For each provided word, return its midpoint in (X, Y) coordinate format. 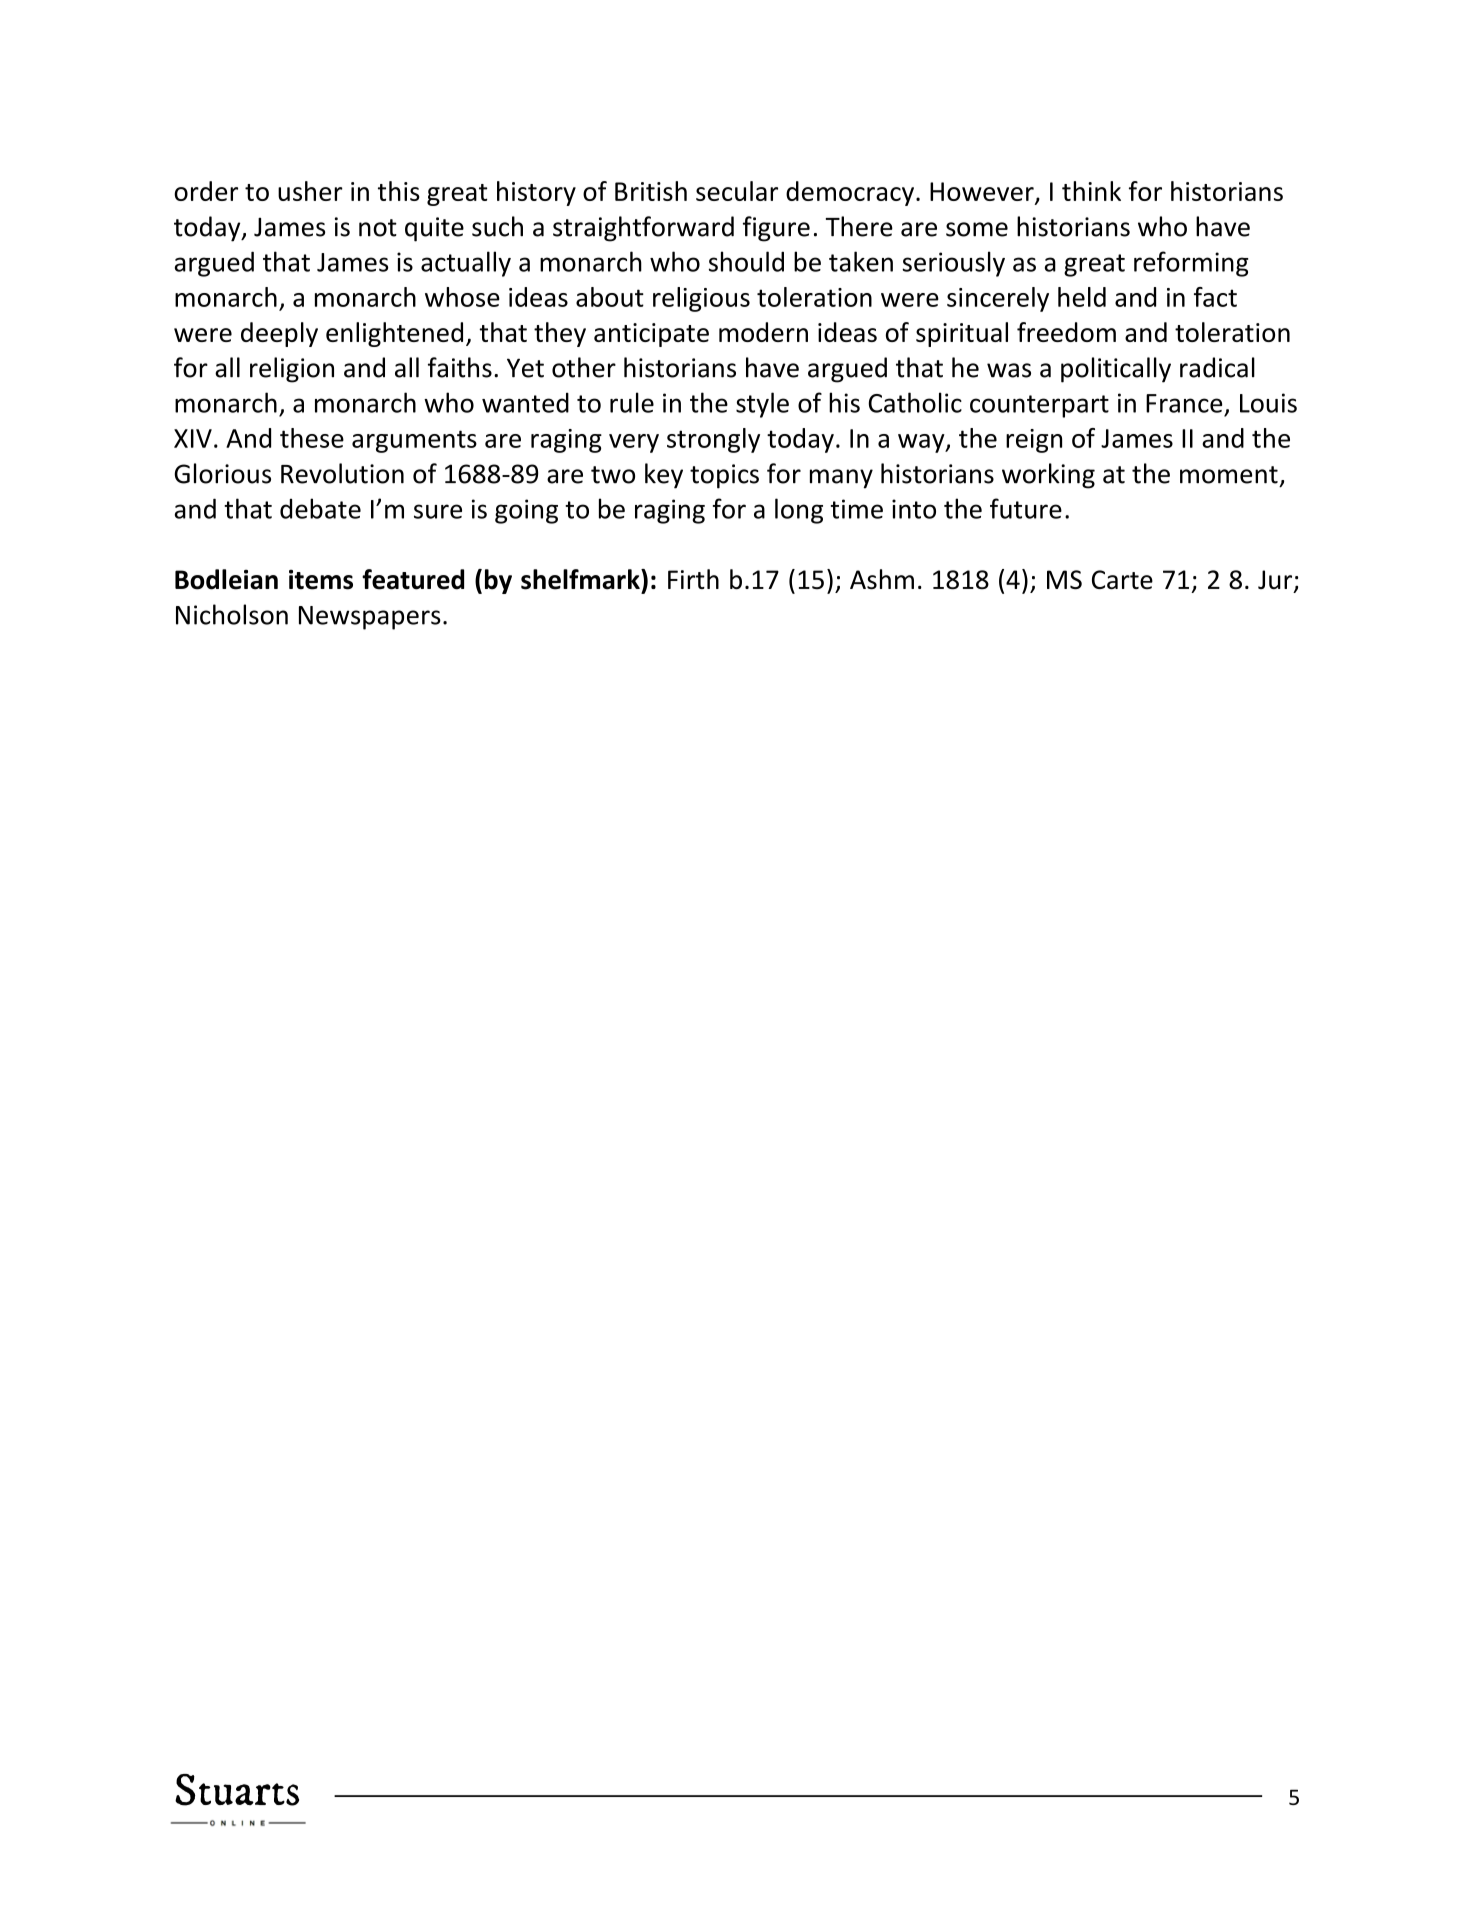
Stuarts (237, 1790)
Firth (693, 579)
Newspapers (370, 618)
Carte (1122, 580)
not (378, 228)
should (746, 261)
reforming (1191, 264)
